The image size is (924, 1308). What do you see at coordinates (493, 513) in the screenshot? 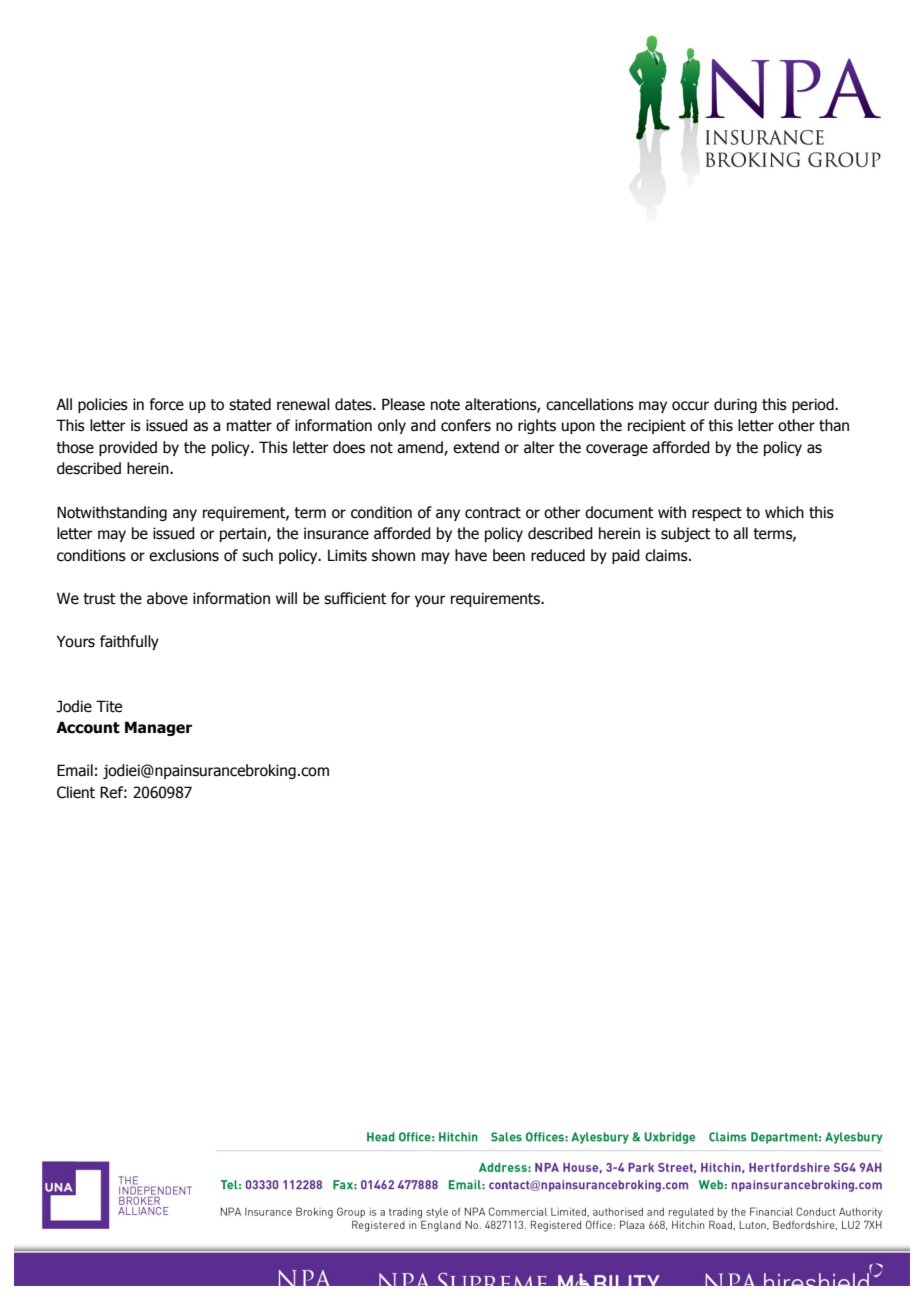
I see `contract` at bounding box center [493, 513].
